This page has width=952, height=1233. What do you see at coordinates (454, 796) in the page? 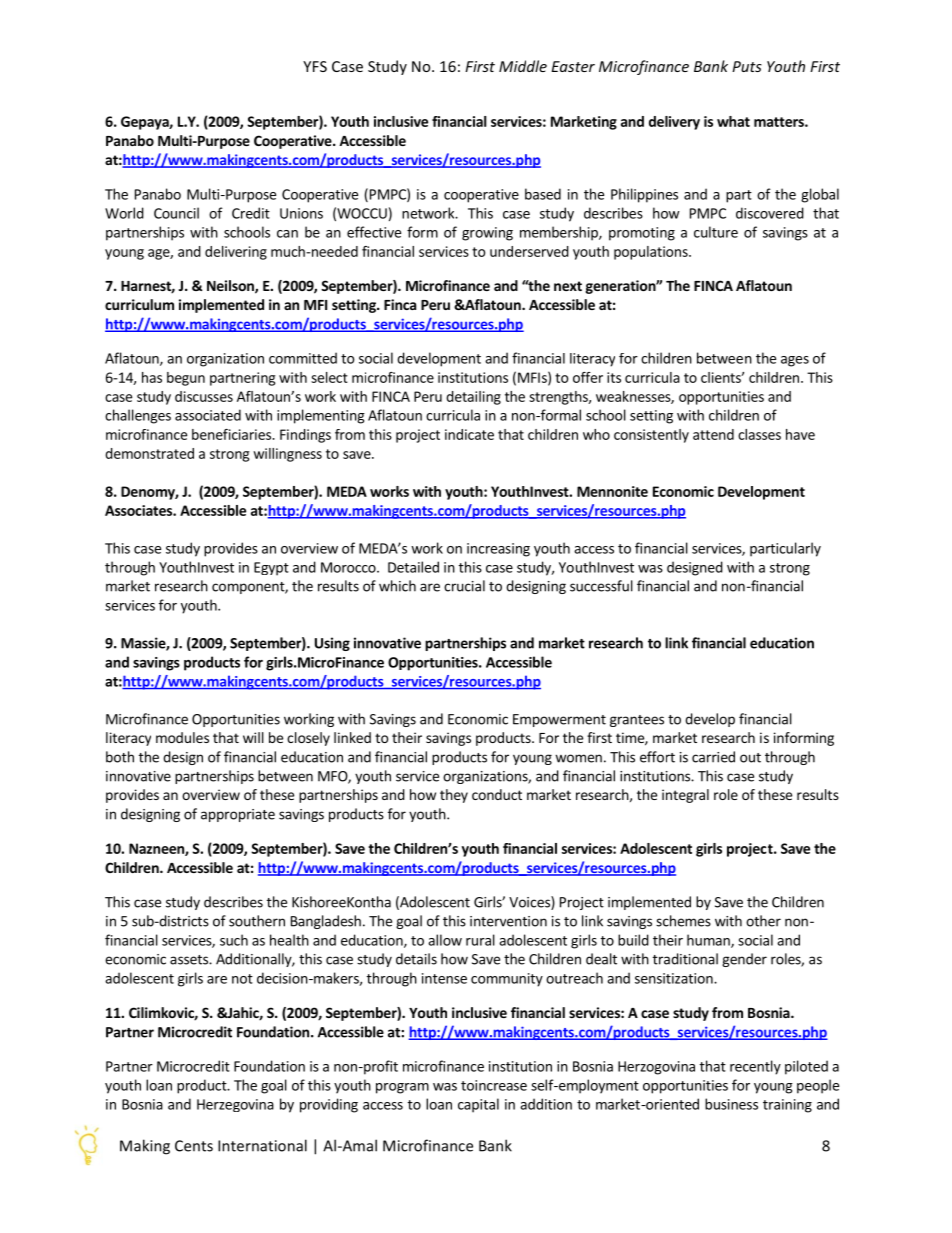
I see `they` at bounding box center [454, 796].
